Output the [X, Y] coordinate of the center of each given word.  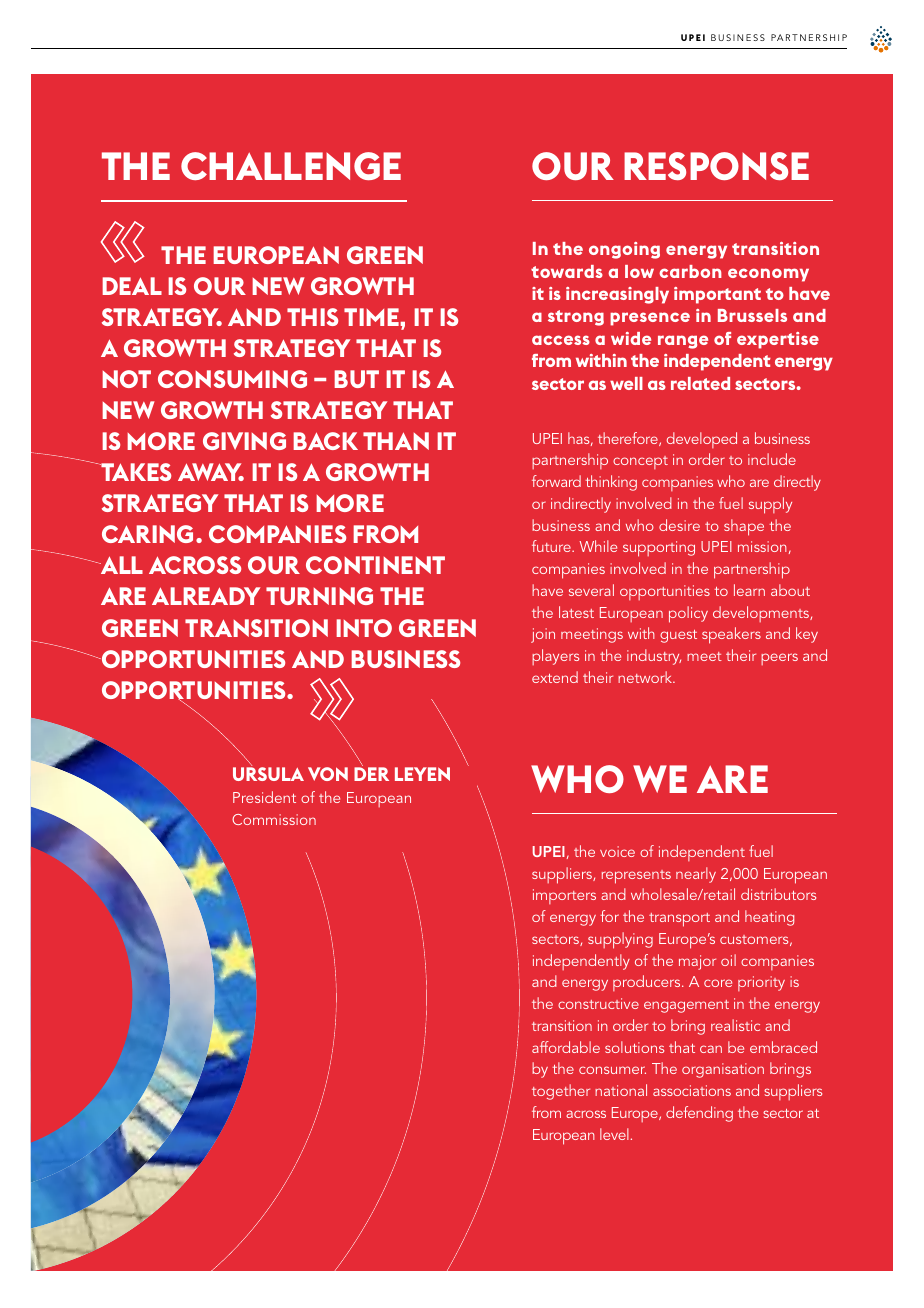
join [543, 635]
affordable [566, 1047]
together [561, 1092]
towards [567, 271]
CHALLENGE [291, 166]
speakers [731, 635]
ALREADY [206, 596]
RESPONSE [716, 166]
